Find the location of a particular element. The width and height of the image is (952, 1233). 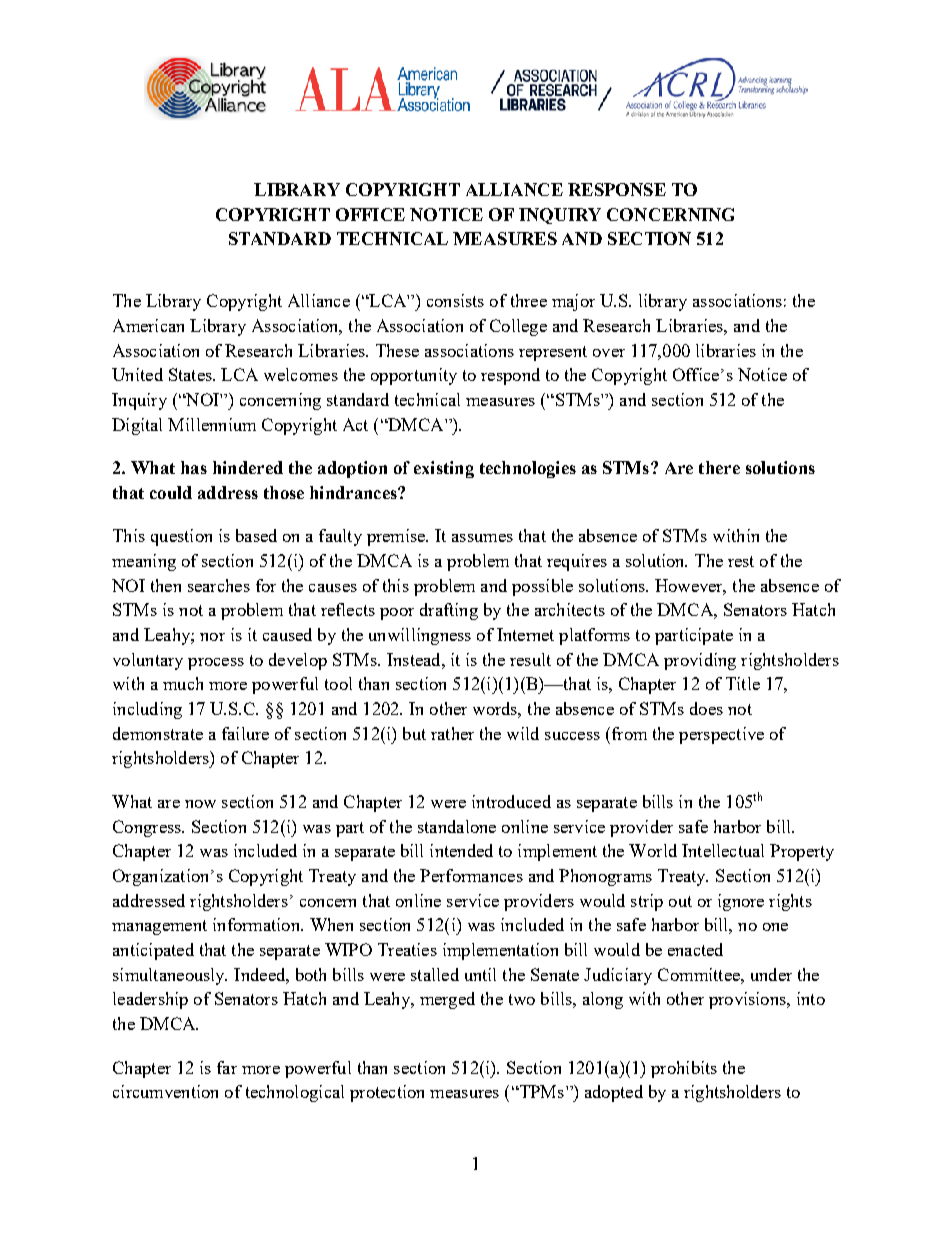

providing is located at coordinates (700, 661).
